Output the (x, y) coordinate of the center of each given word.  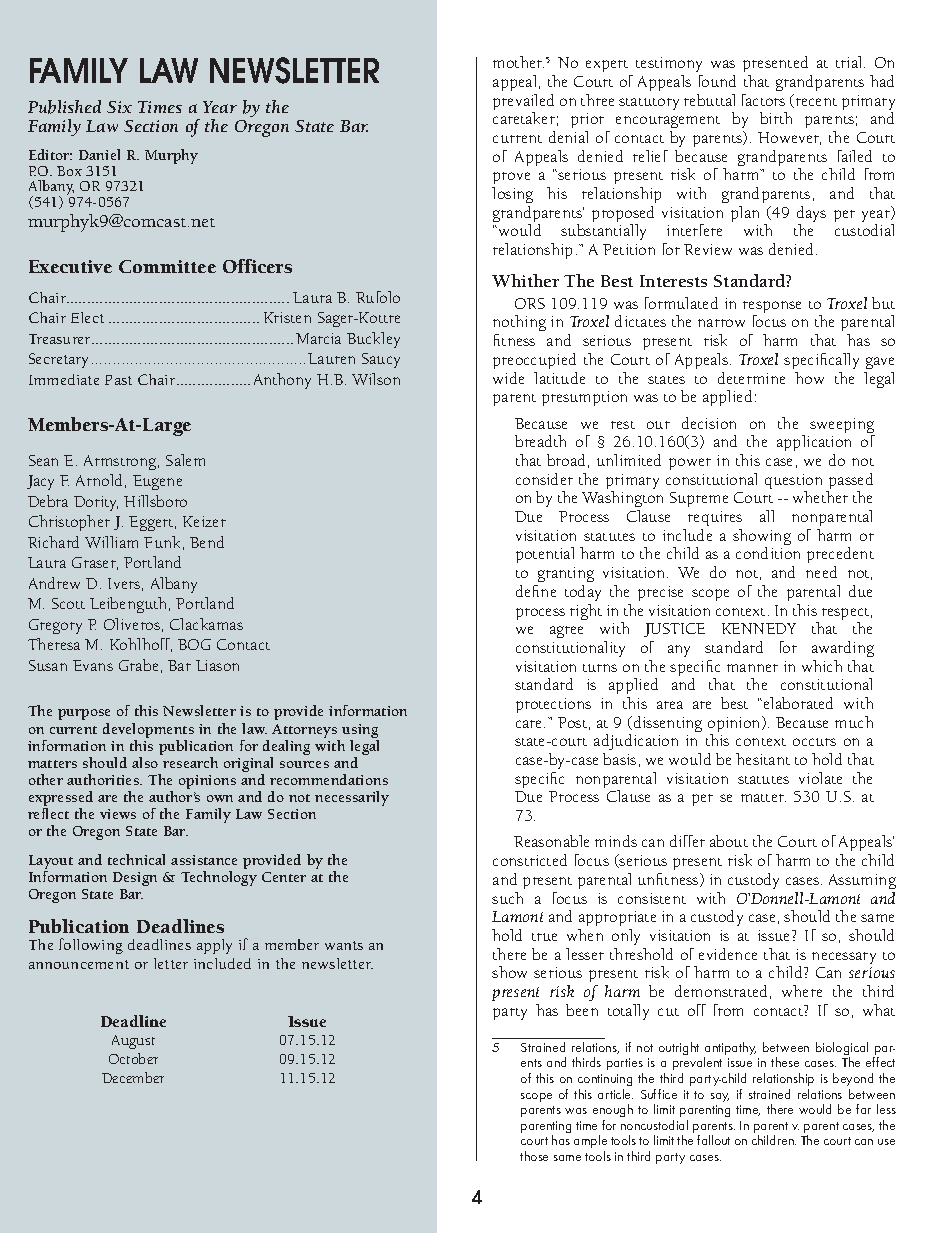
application (814, 445)
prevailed (523, 103)
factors (763, 100)
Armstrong (121, 462)
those (534, 1156)
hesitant (763, 759)
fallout (713, 1140)
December (133, 1077)
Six (119, 107)
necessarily (352, 798)
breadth (540, 441)
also (145, 762)
